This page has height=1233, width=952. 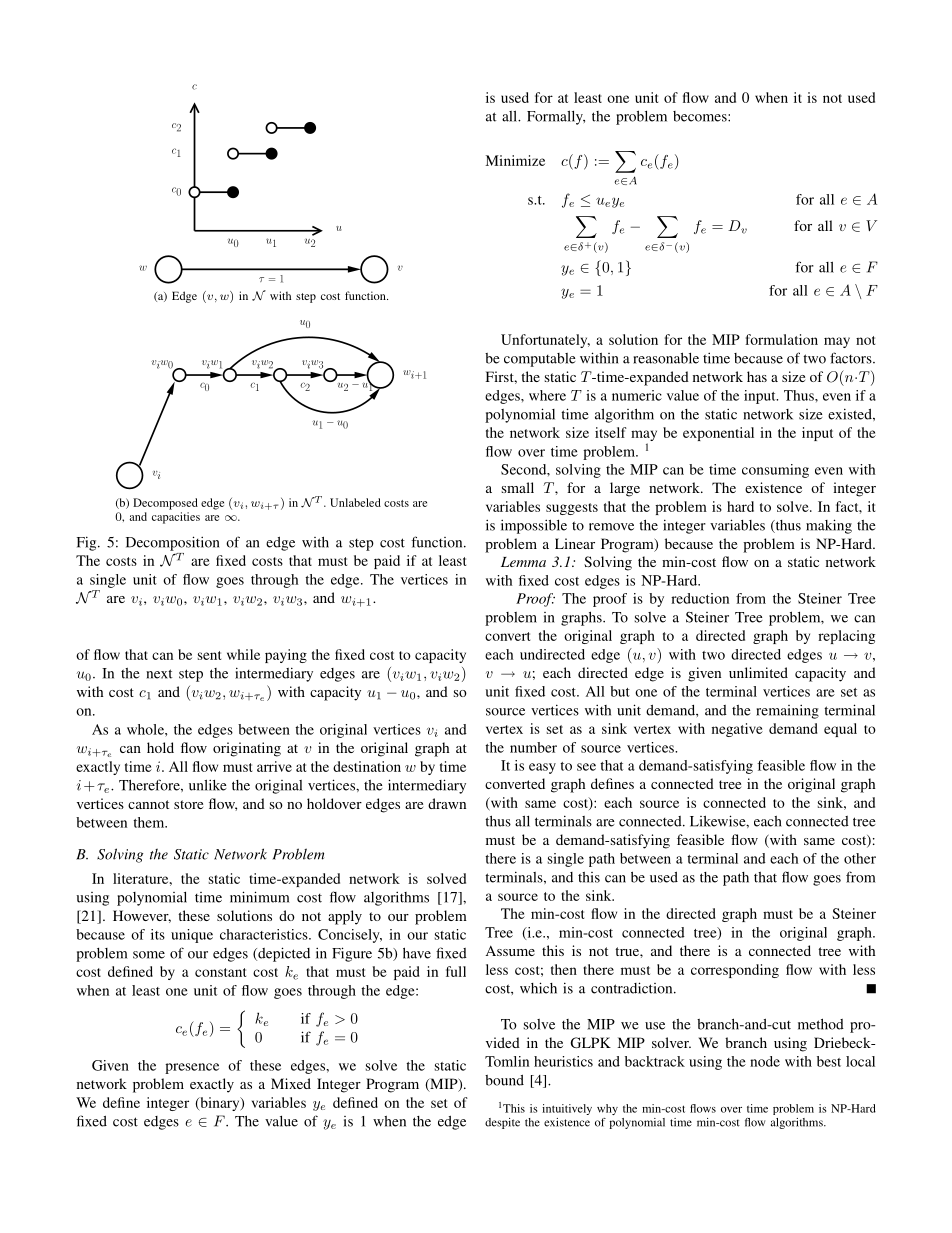 I want to click on easy, so click(x=542, y=768).
